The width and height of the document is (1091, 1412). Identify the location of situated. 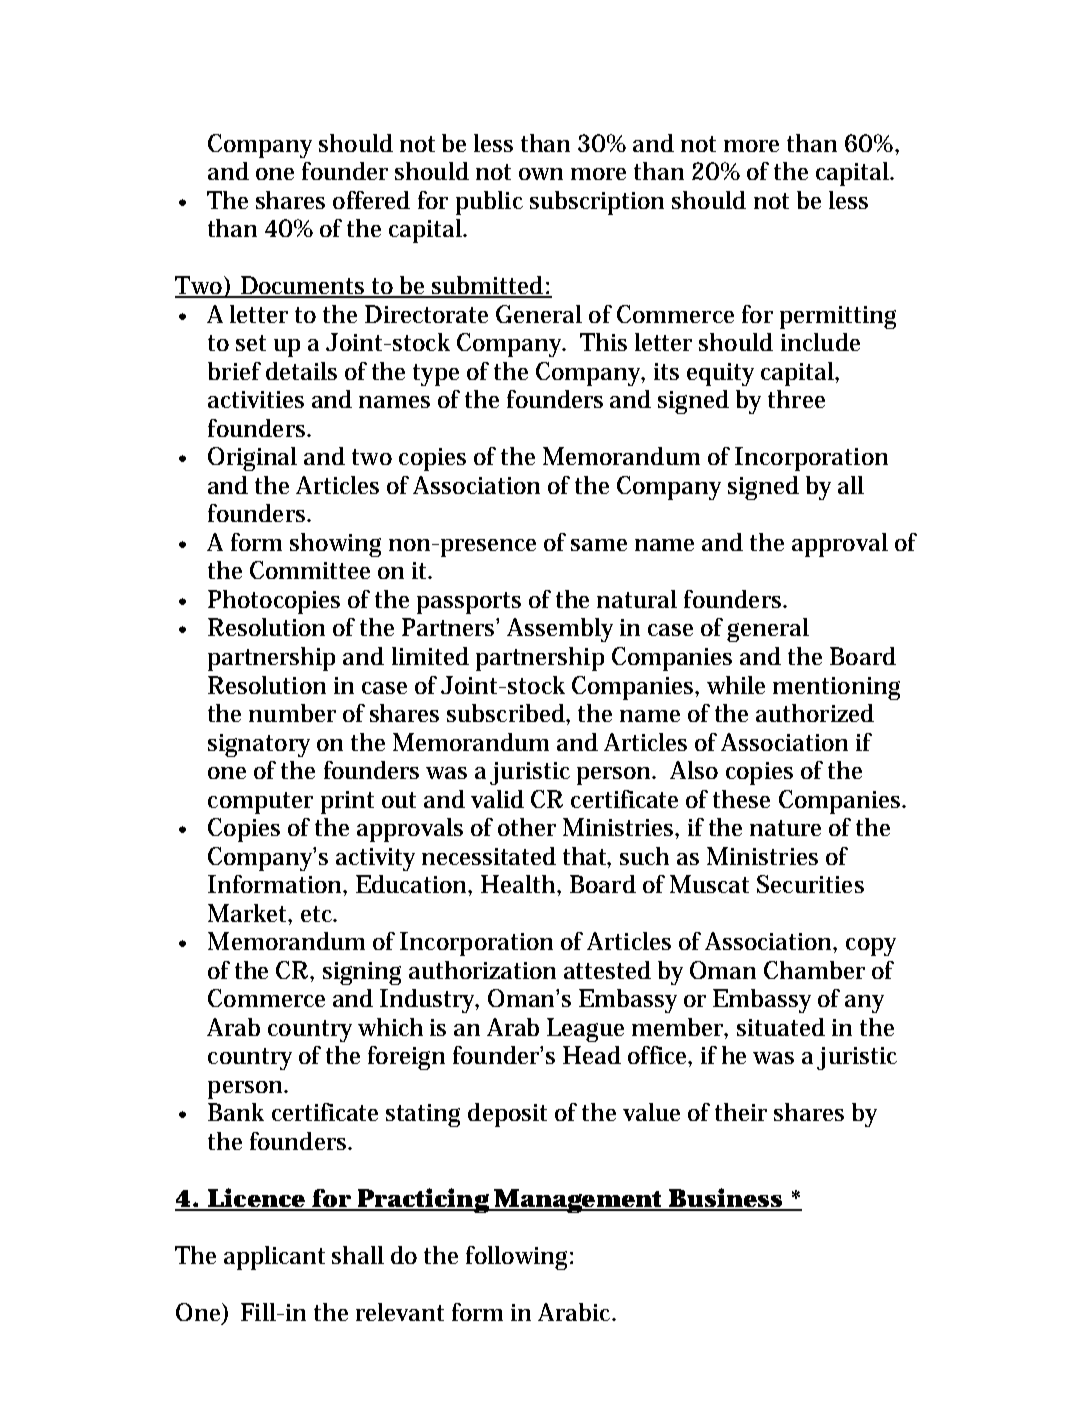
(781, 1027).
